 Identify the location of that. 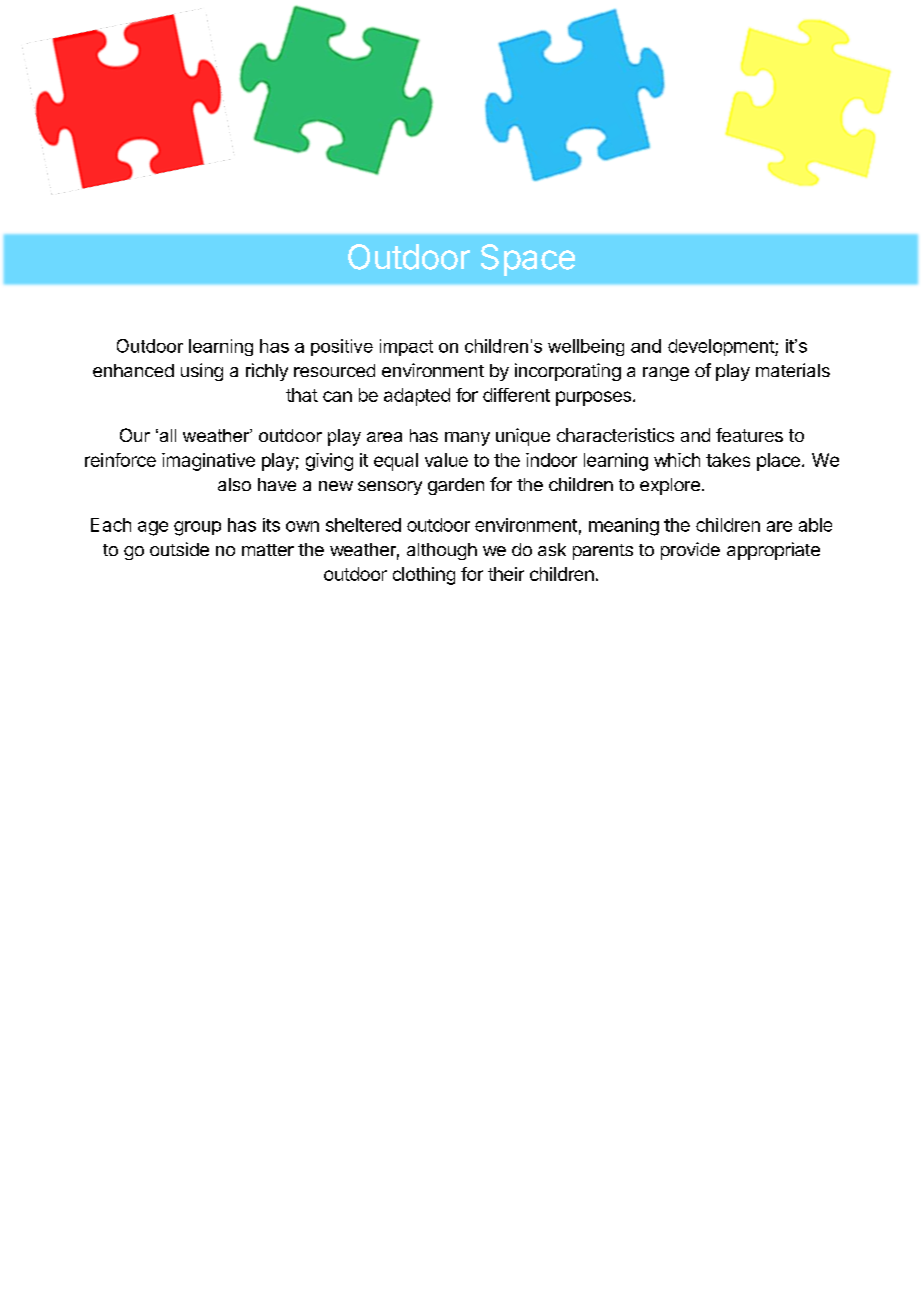
(302, 395).
